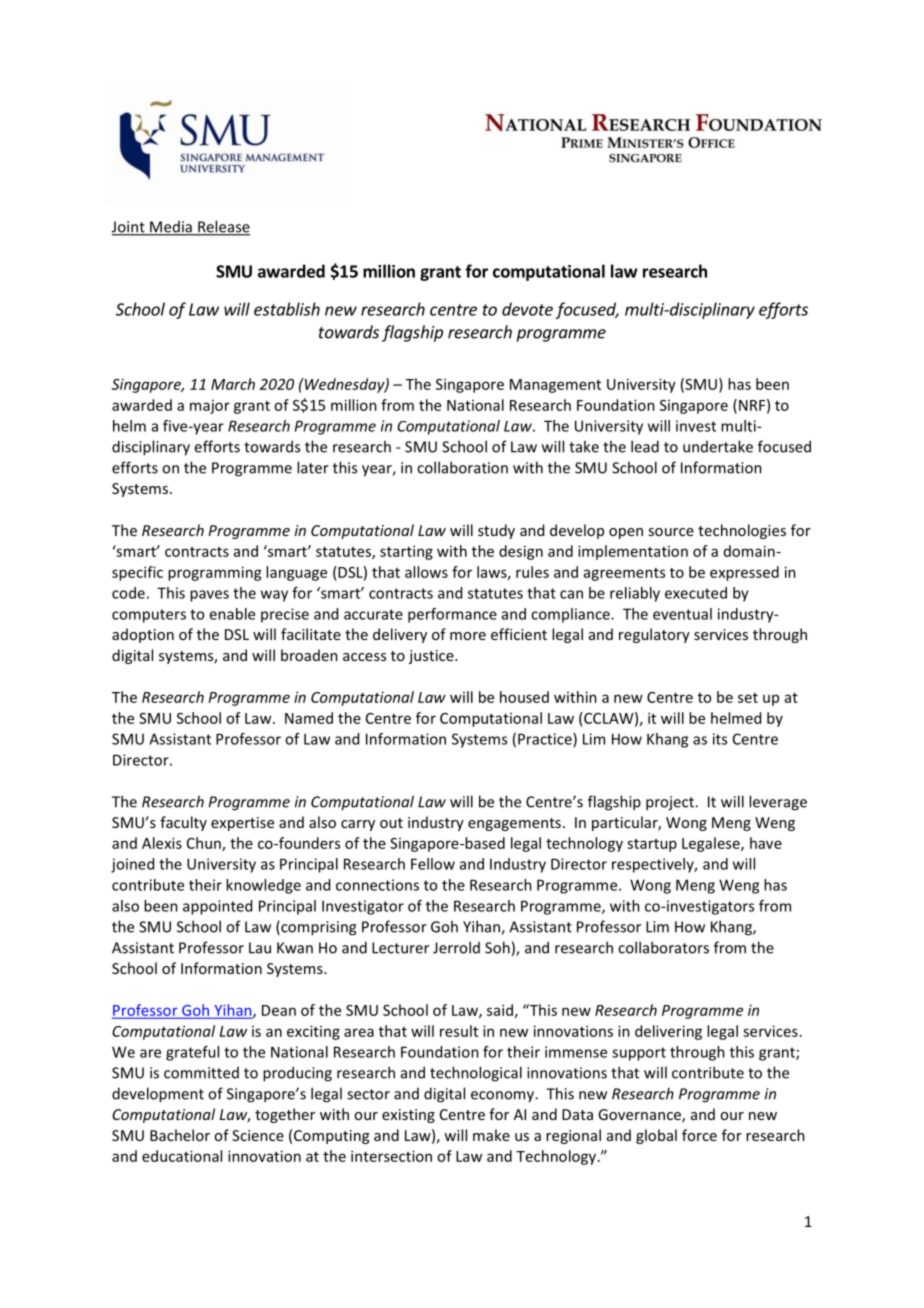 Image resolution: width=924 pixels, height=1308 pixels. Describe the element at coordinates (555, 386) in the screenshot. I see `Management` at that location.
